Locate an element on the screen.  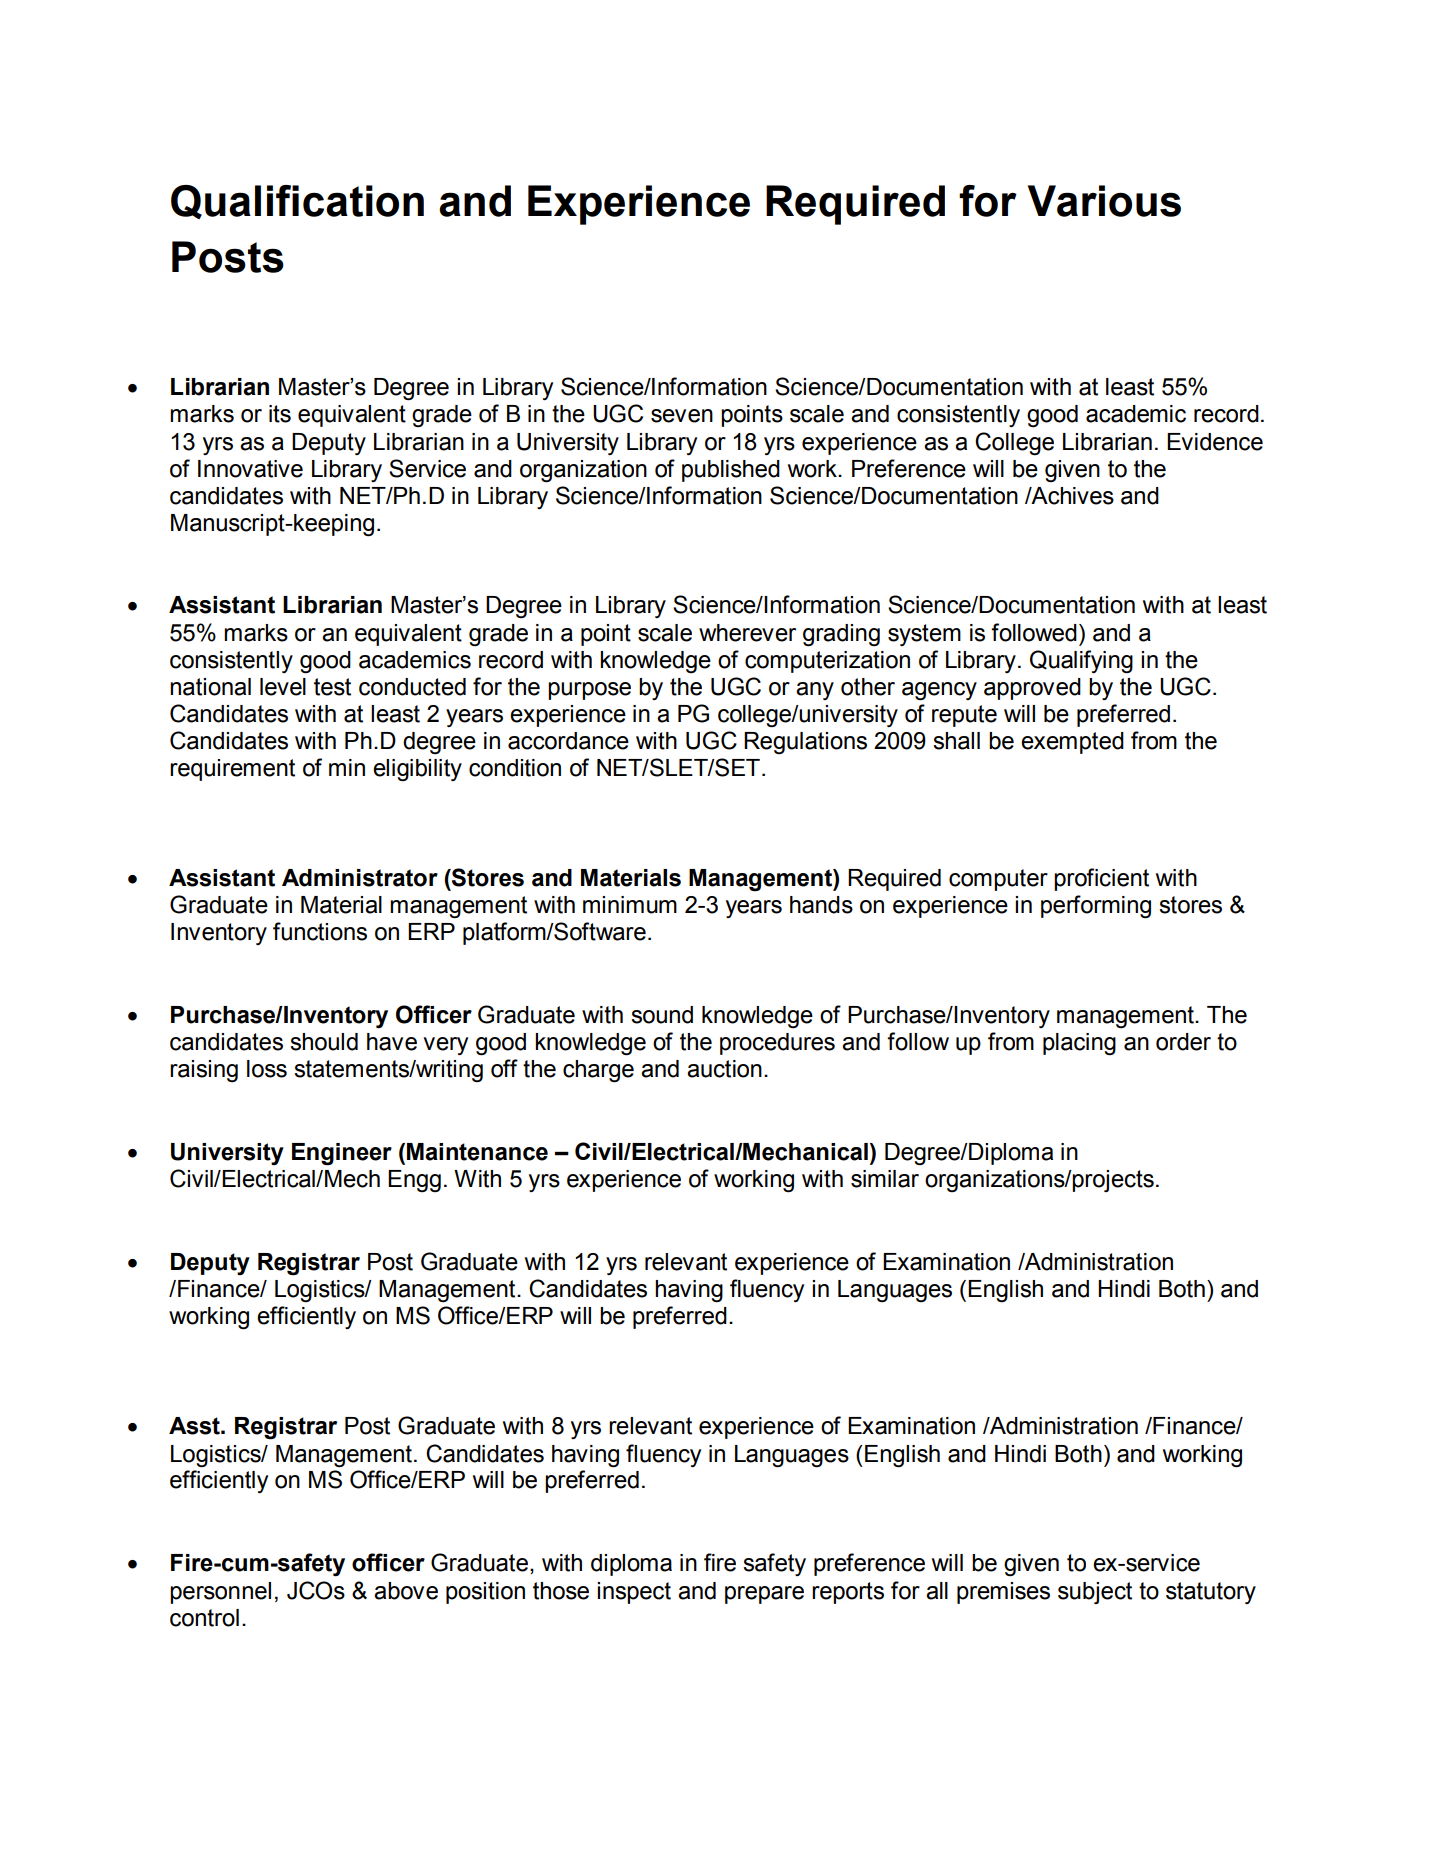
above is located at coordinates (406, 1591).
